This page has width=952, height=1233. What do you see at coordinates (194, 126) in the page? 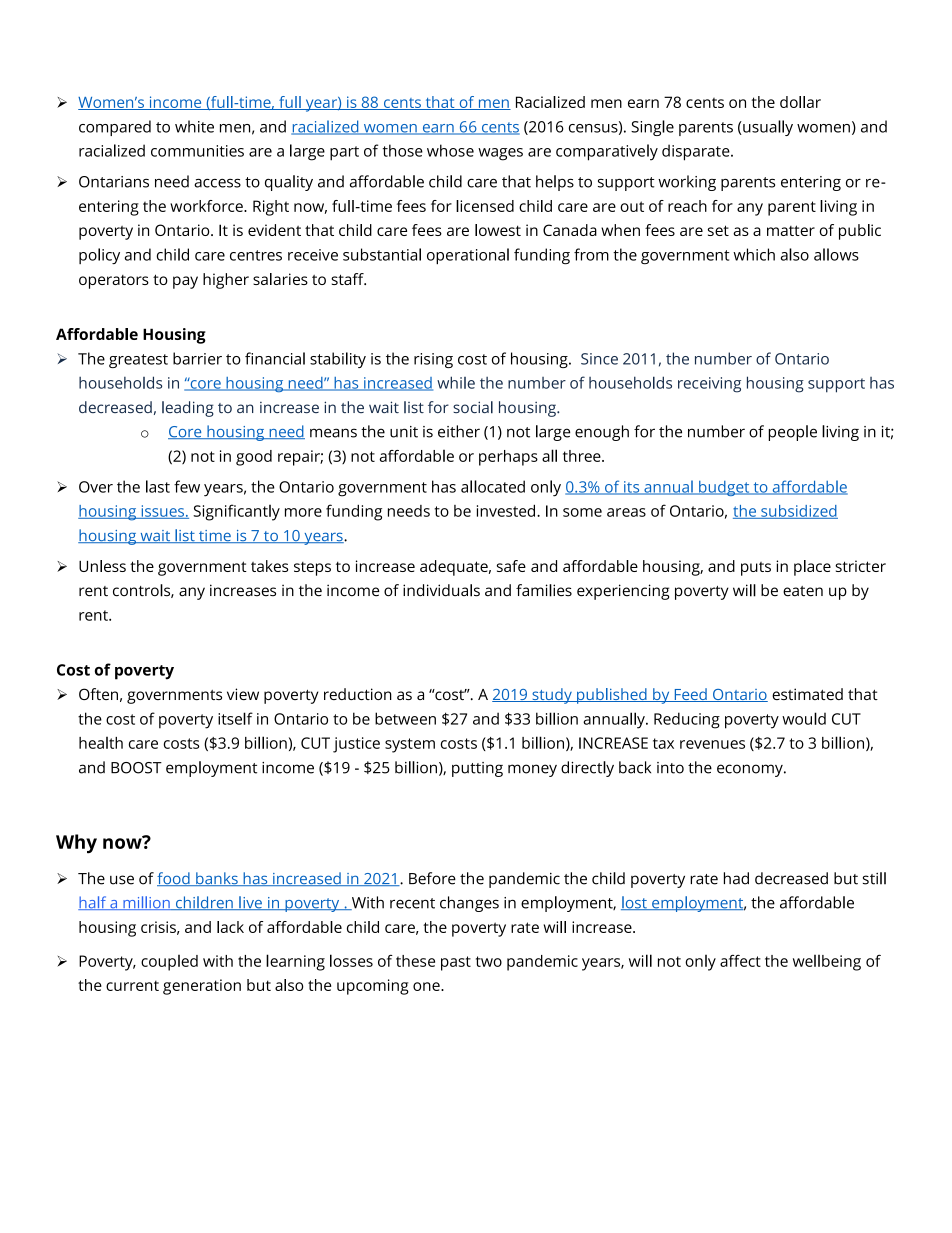
I see `white` at bounding box center [194, 126].
